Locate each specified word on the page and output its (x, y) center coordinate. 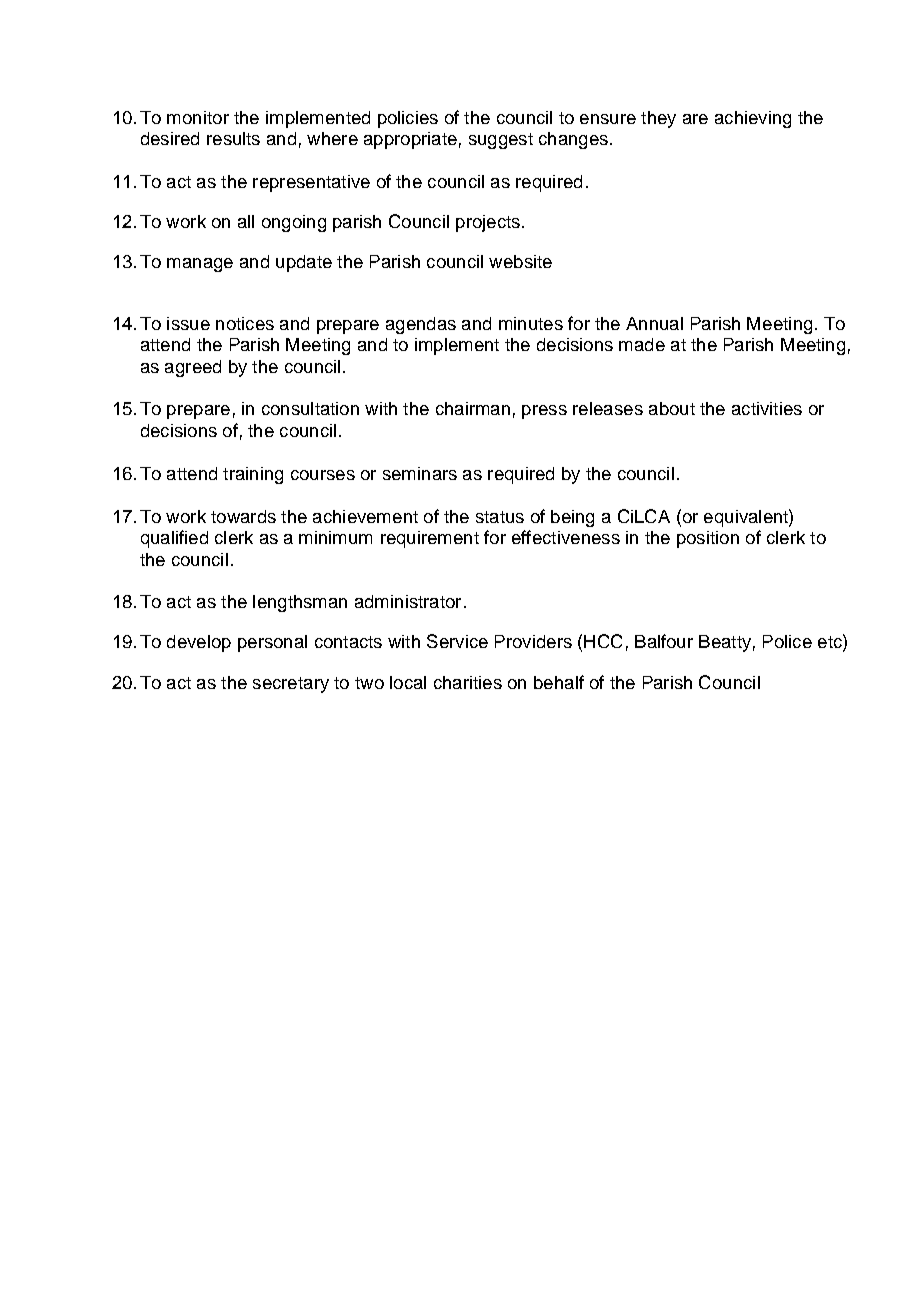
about (672, 408)
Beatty (725, 643)
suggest (501, 141)
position (708, 539)
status (500, 517)
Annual (654, 323)
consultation (310, 408)
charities (468, 682)
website (520, 261)
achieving (753, 119)
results (233, 138)
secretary (291, 685)
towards (243, 516)
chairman (473, 408)
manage (200, 265)
